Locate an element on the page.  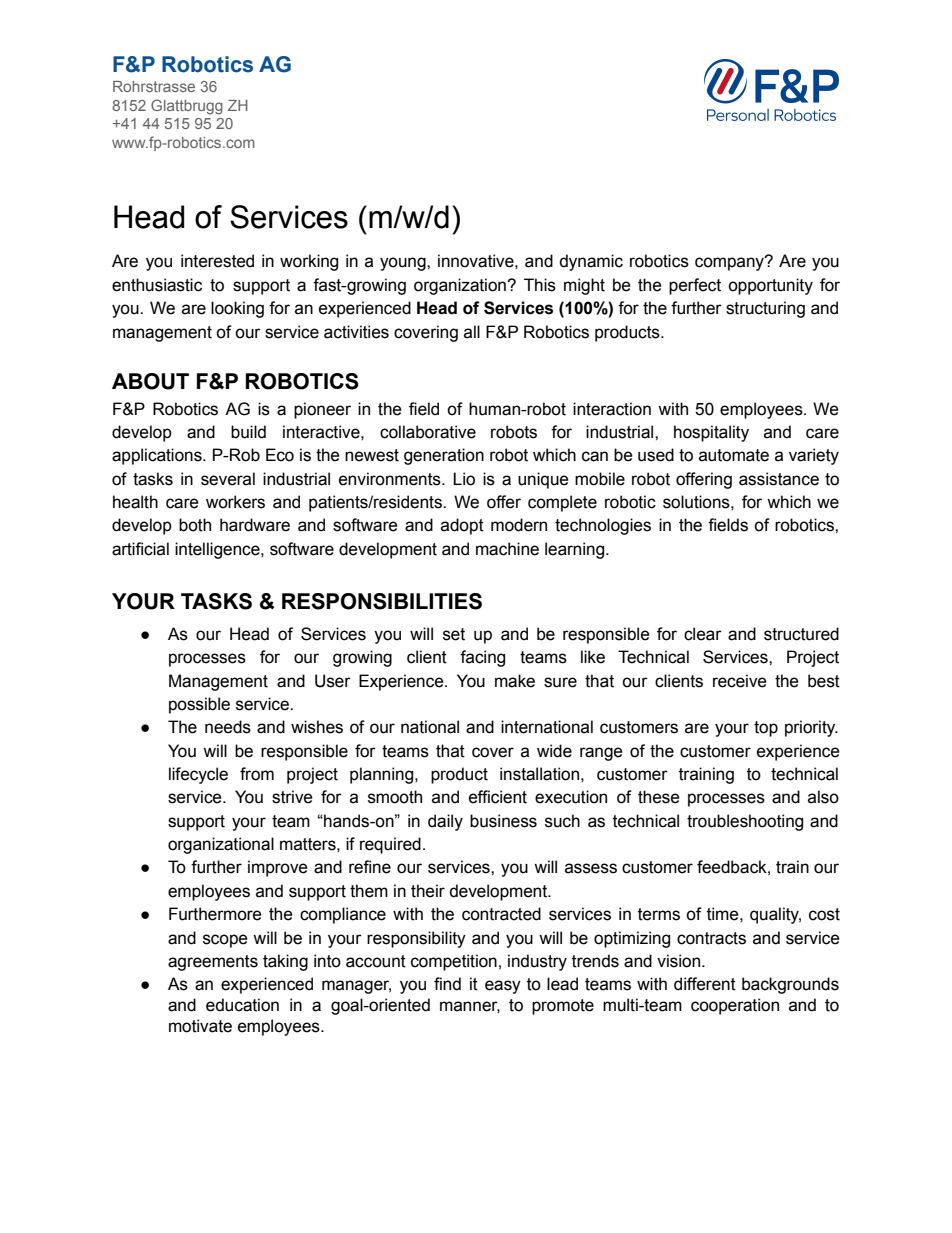
easy is located at coordinates (503, 987).
